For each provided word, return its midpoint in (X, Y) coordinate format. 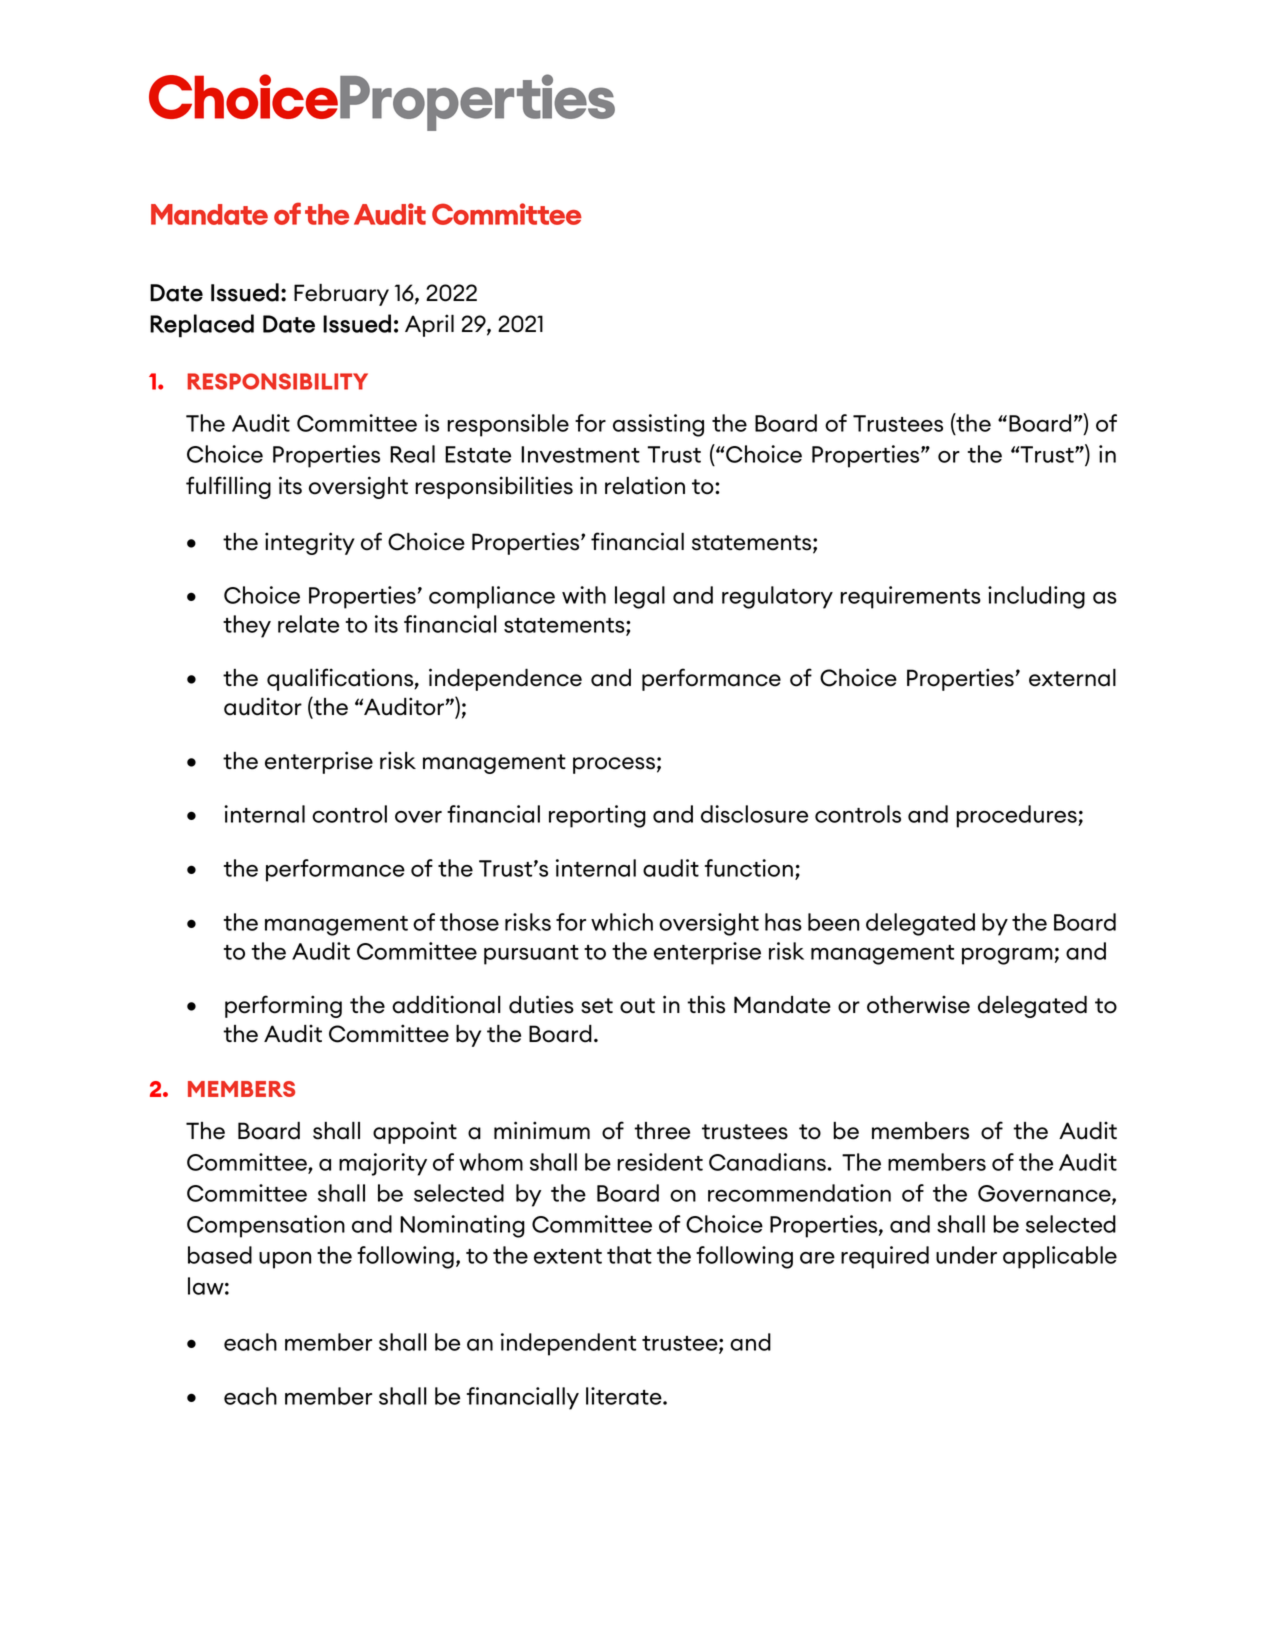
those (469, 922)
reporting (597, 816)
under (966, 1255)
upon (285, 1260)
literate (625, 1396)
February (341, 295)
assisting (658, 425)
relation (645, 485)
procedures (1017, 816)
